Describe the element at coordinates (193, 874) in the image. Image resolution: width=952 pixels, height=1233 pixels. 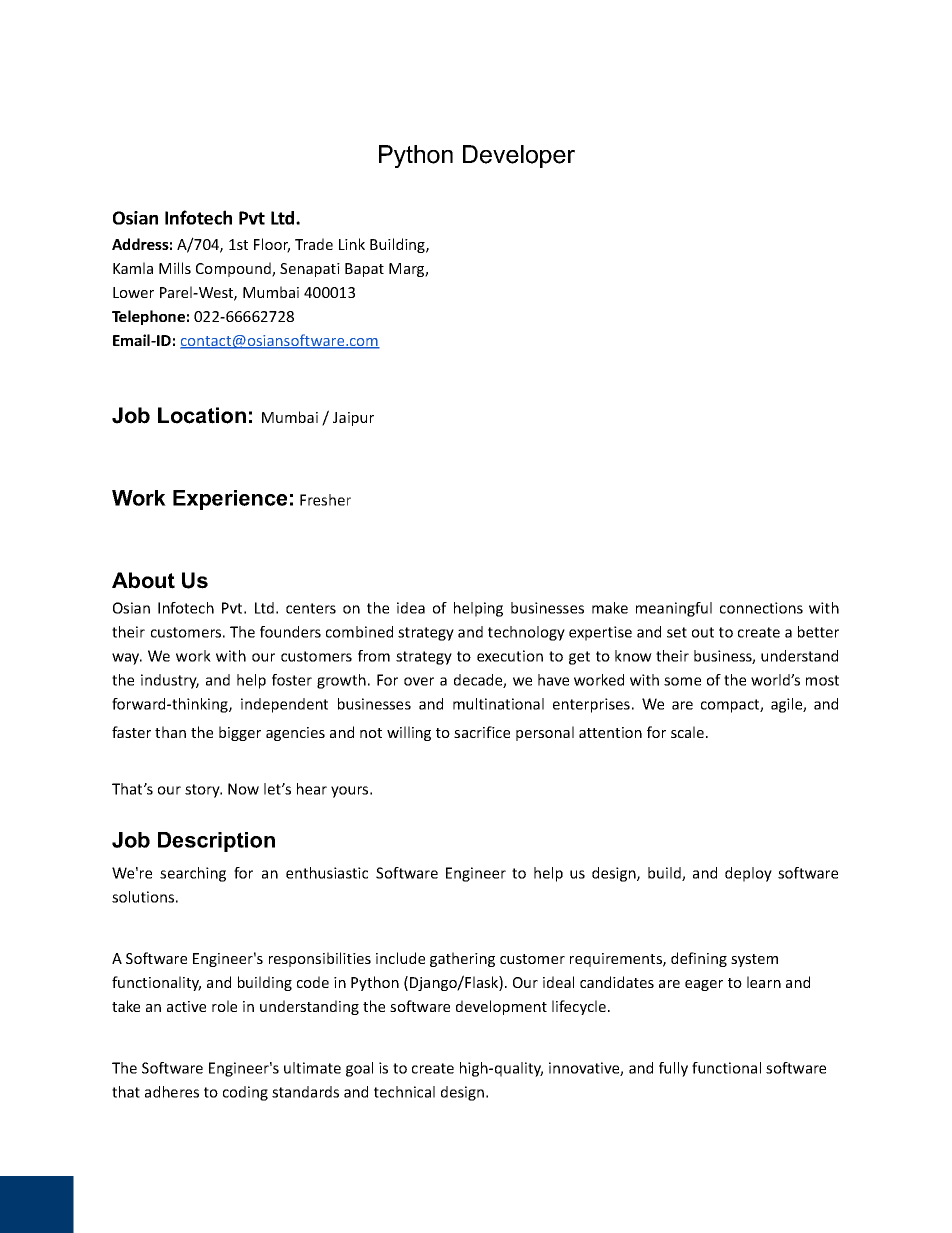
I see `searching` at that location.
